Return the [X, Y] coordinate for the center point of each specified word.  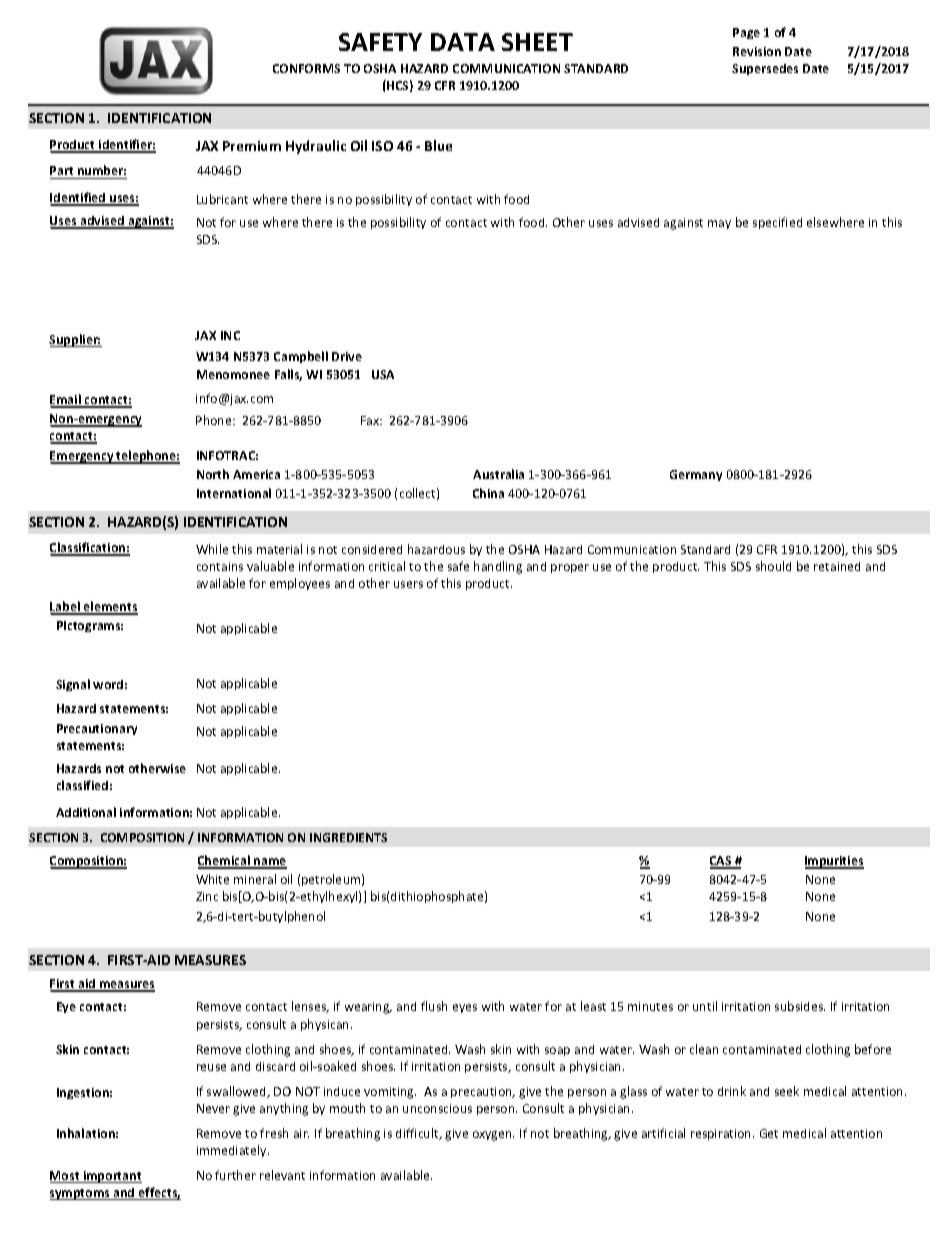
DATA [463, 42]
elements [110, 607]
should [773, 566]
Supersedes [765, 69]
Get [769, 1133]
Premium [252, 146]
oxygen [493, 1136]
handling [498, 567]
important [111, 1177]
